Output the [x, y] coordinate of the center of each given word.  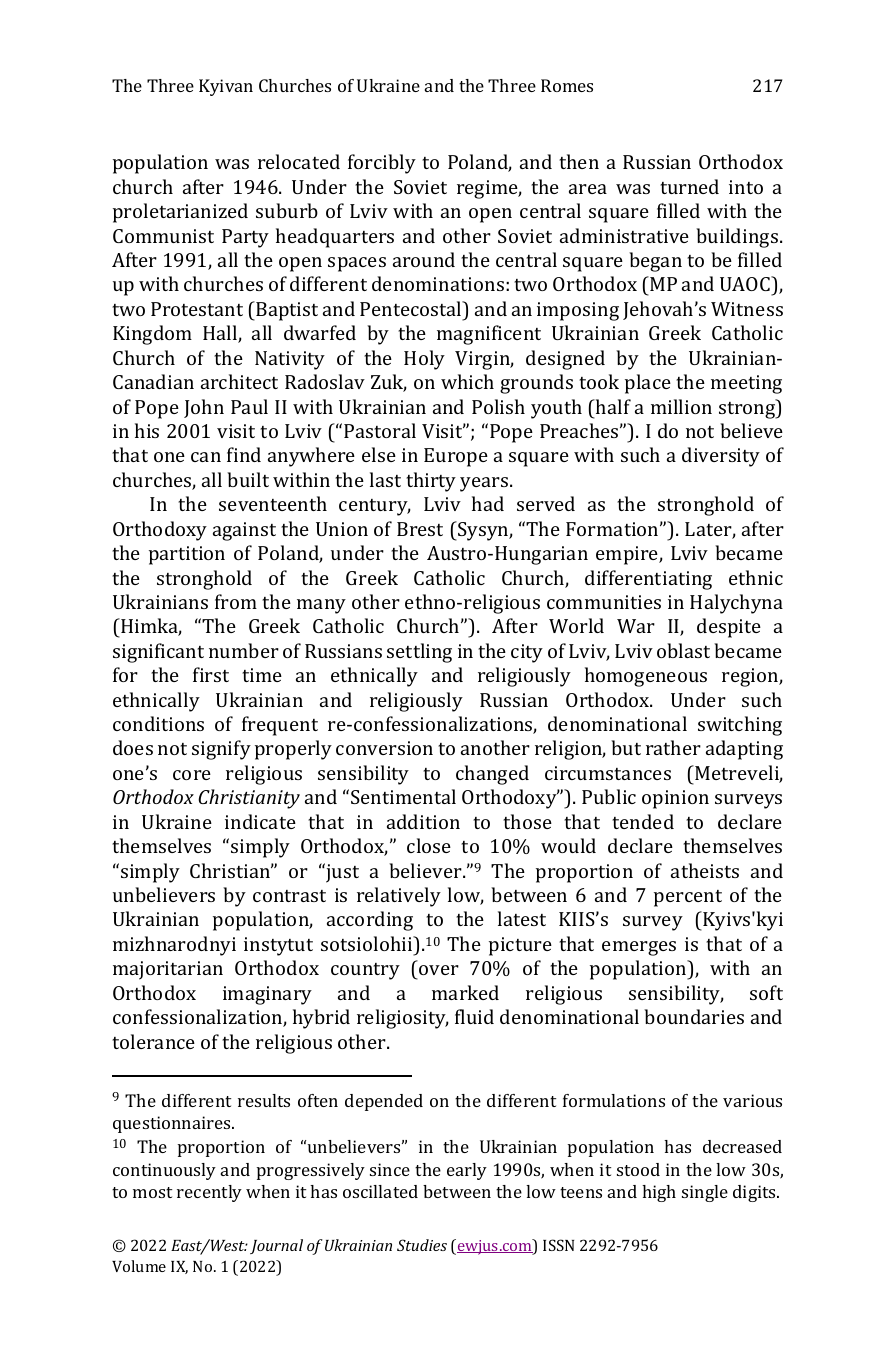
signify [221, 750]
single [705, 1193]
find [244, 454]
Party [245, 238]
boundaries [694, 1016]
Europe [456, 457]
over [438, 972]
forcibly [382, 164]
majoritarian [168, 970]
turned [689, 186]
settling [419, 653]
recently [209, 1193]
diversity [721, 457]
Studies [422, 1245]
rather [673, 747]
